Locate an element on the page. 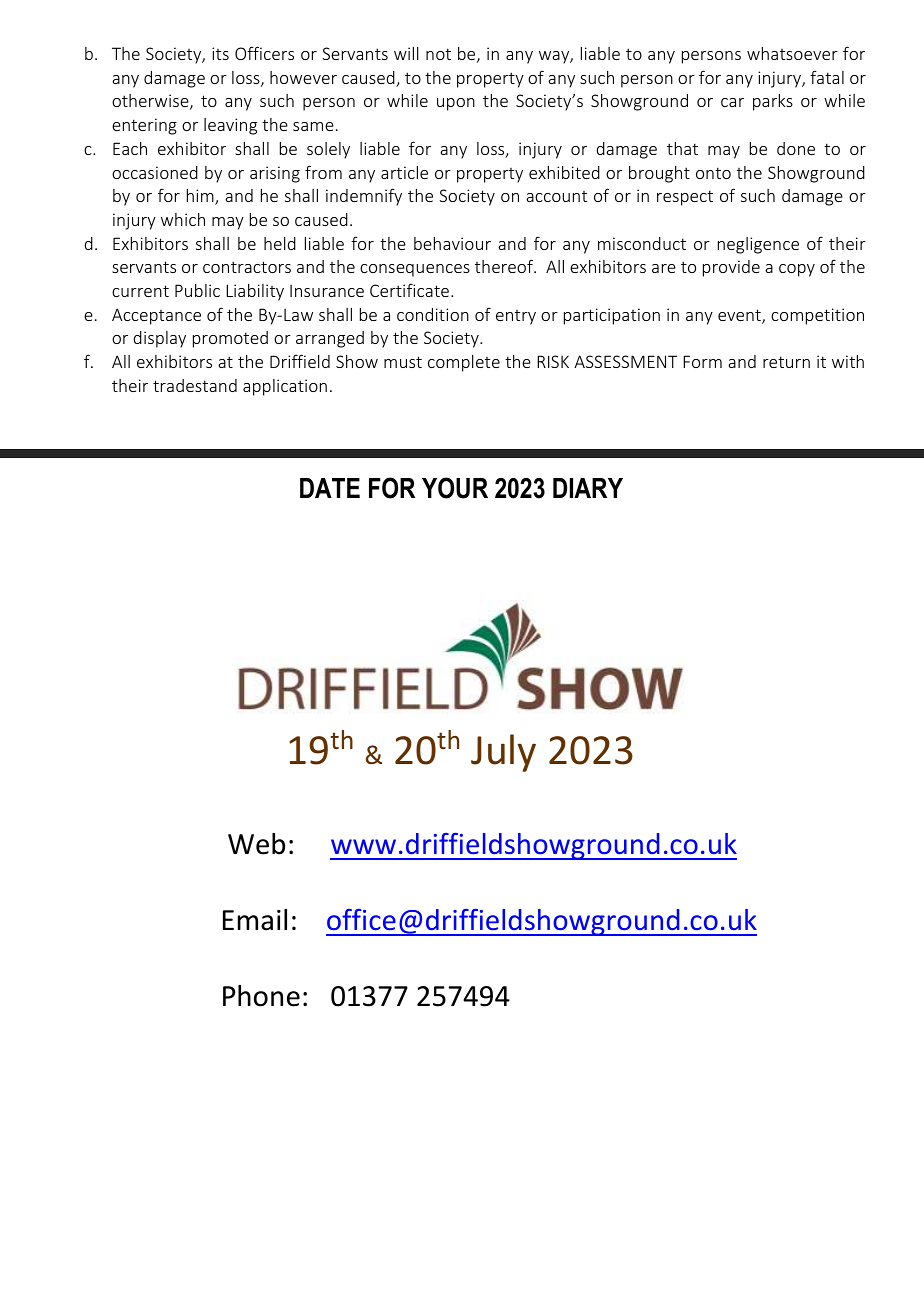  complete is located at coordinates (464, 363).
